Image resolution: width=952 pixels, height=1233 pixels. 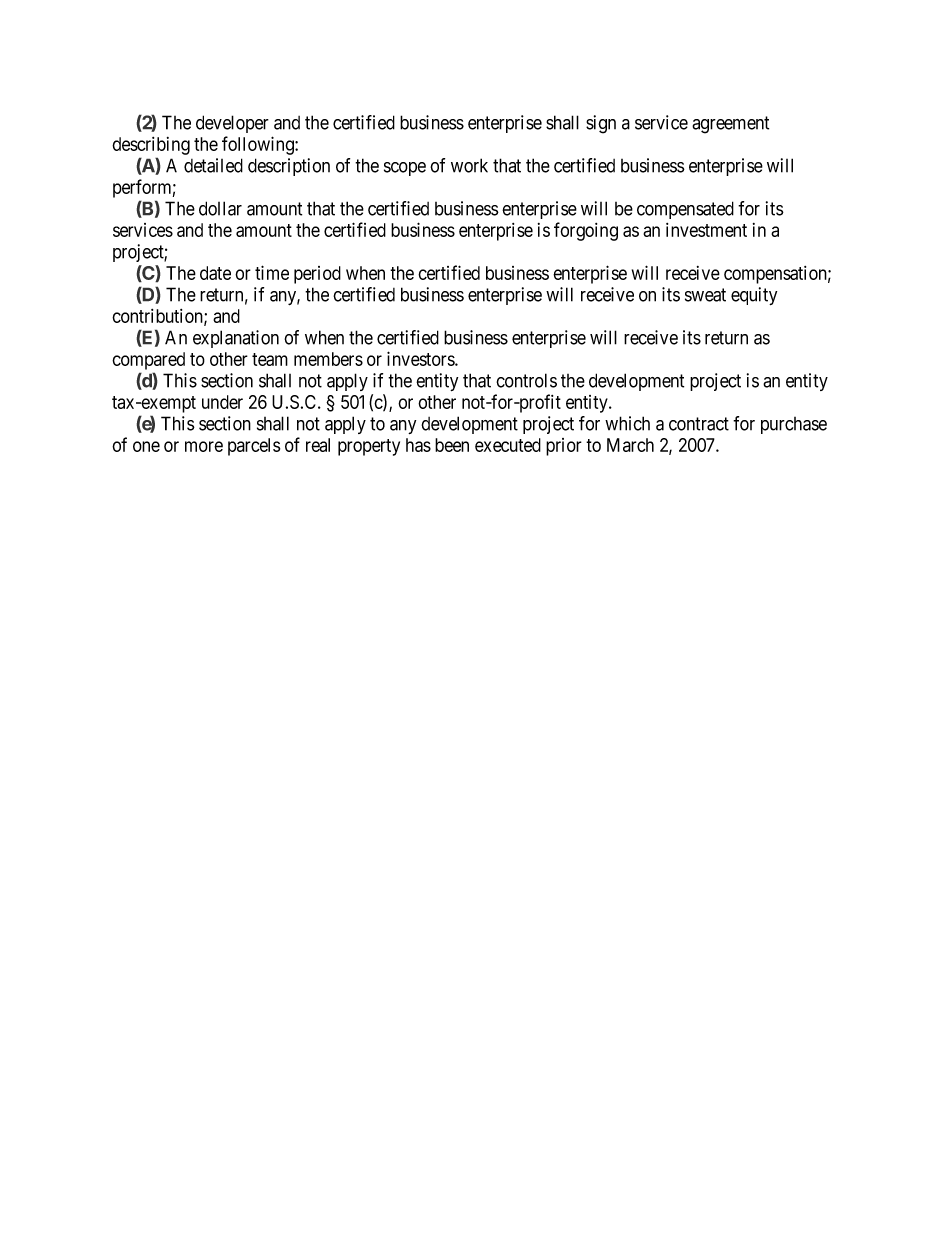 I want to click on been, so click(x=452, y=445).
